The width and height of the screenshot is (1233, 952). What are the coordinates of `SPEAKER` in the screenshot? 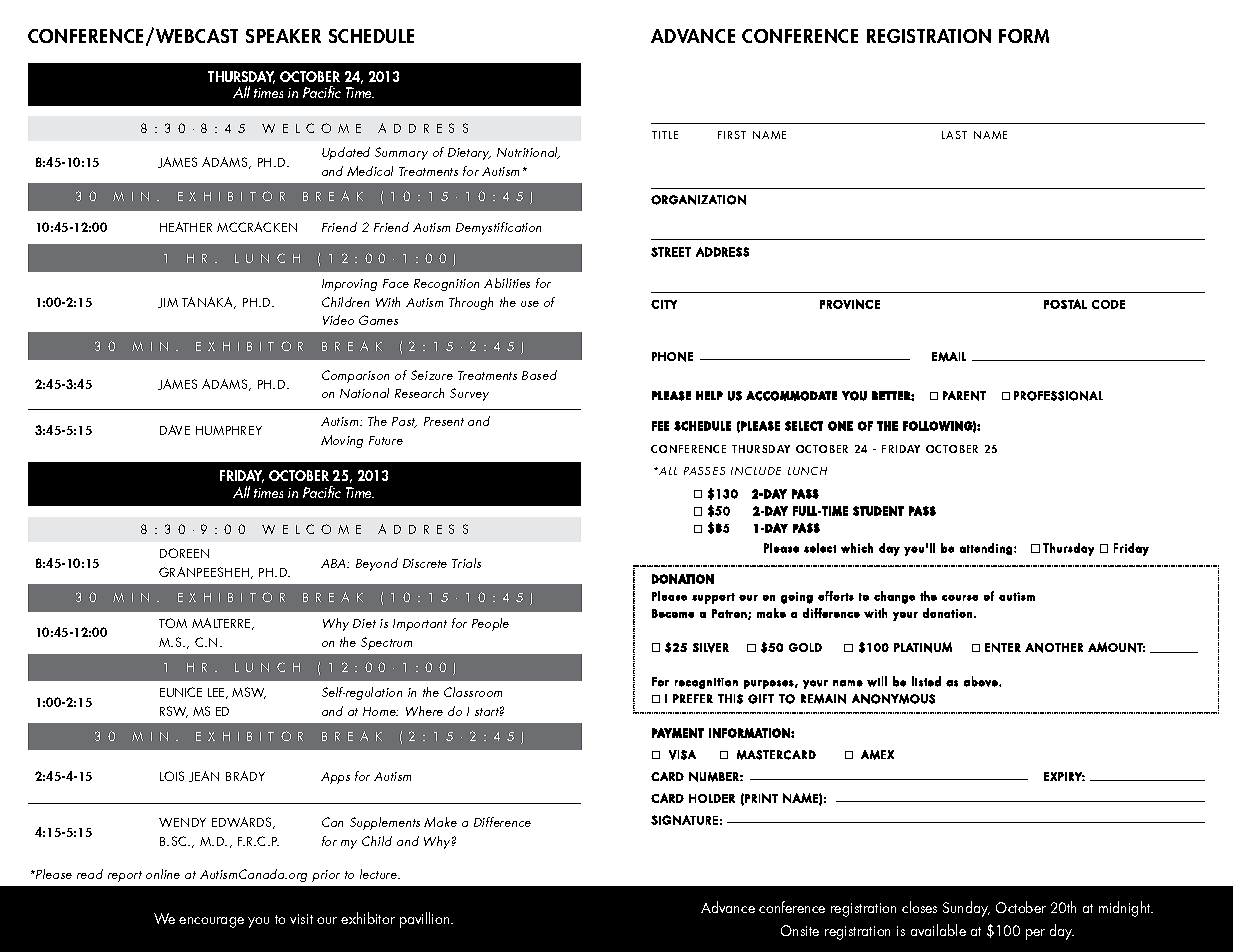 It's located at (283, 36).
